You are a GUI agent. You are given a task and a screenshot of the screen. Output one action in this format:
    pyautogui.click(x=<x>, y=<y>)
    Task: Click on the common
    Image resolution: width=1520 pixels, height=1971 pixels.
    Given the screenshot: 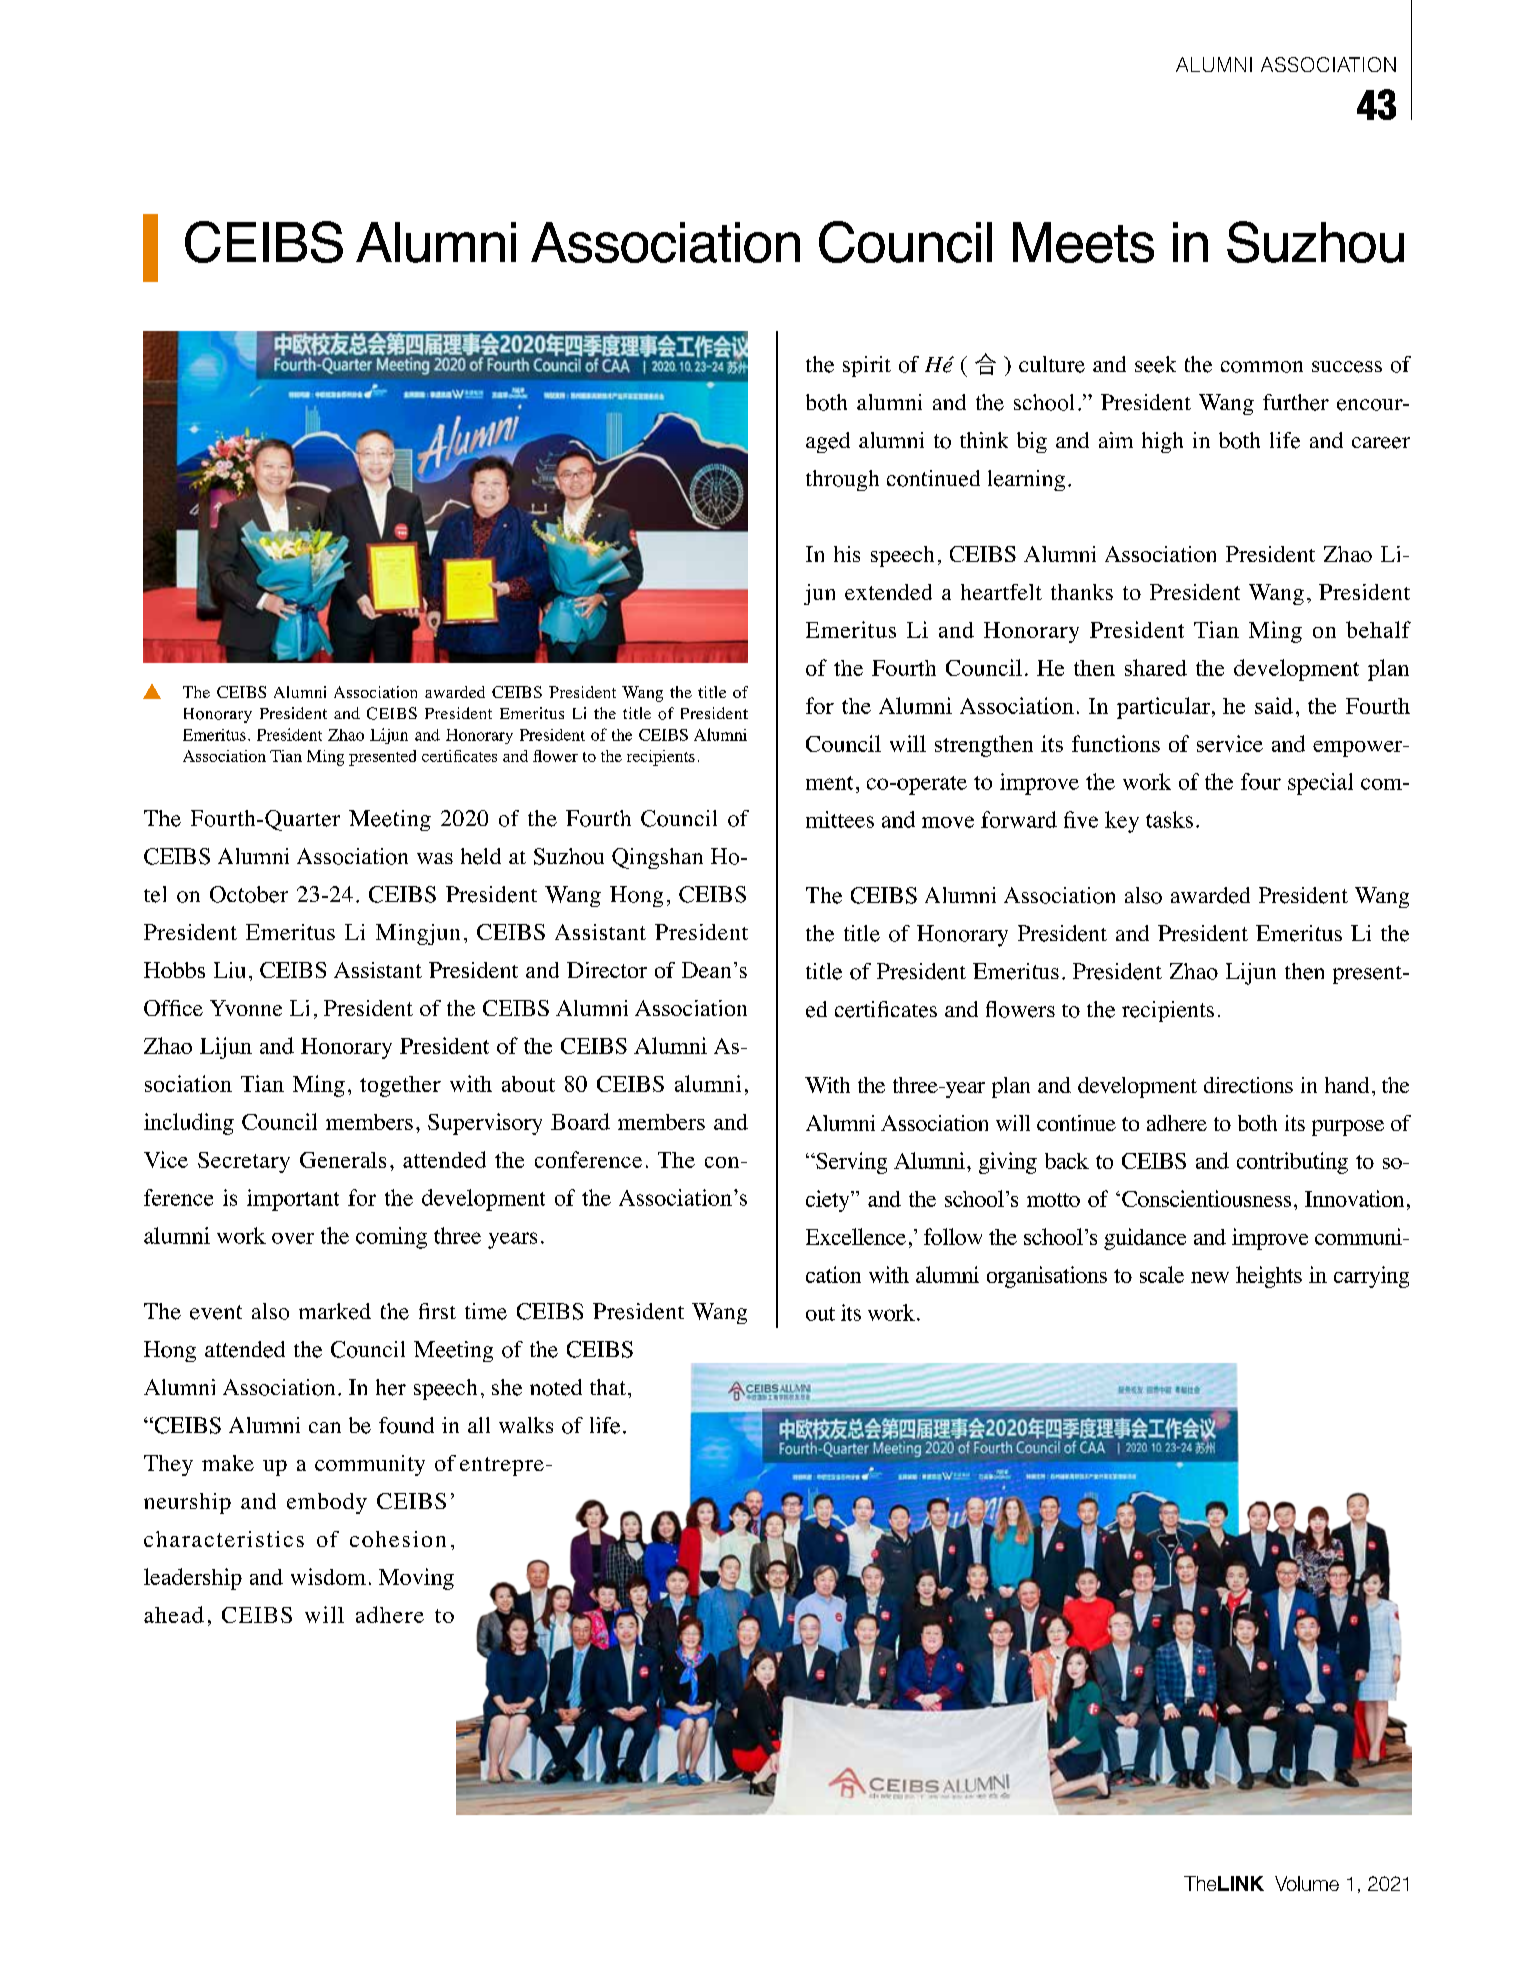 What is the action you would take?
    pyautogui.click(x=1262, y=367)
